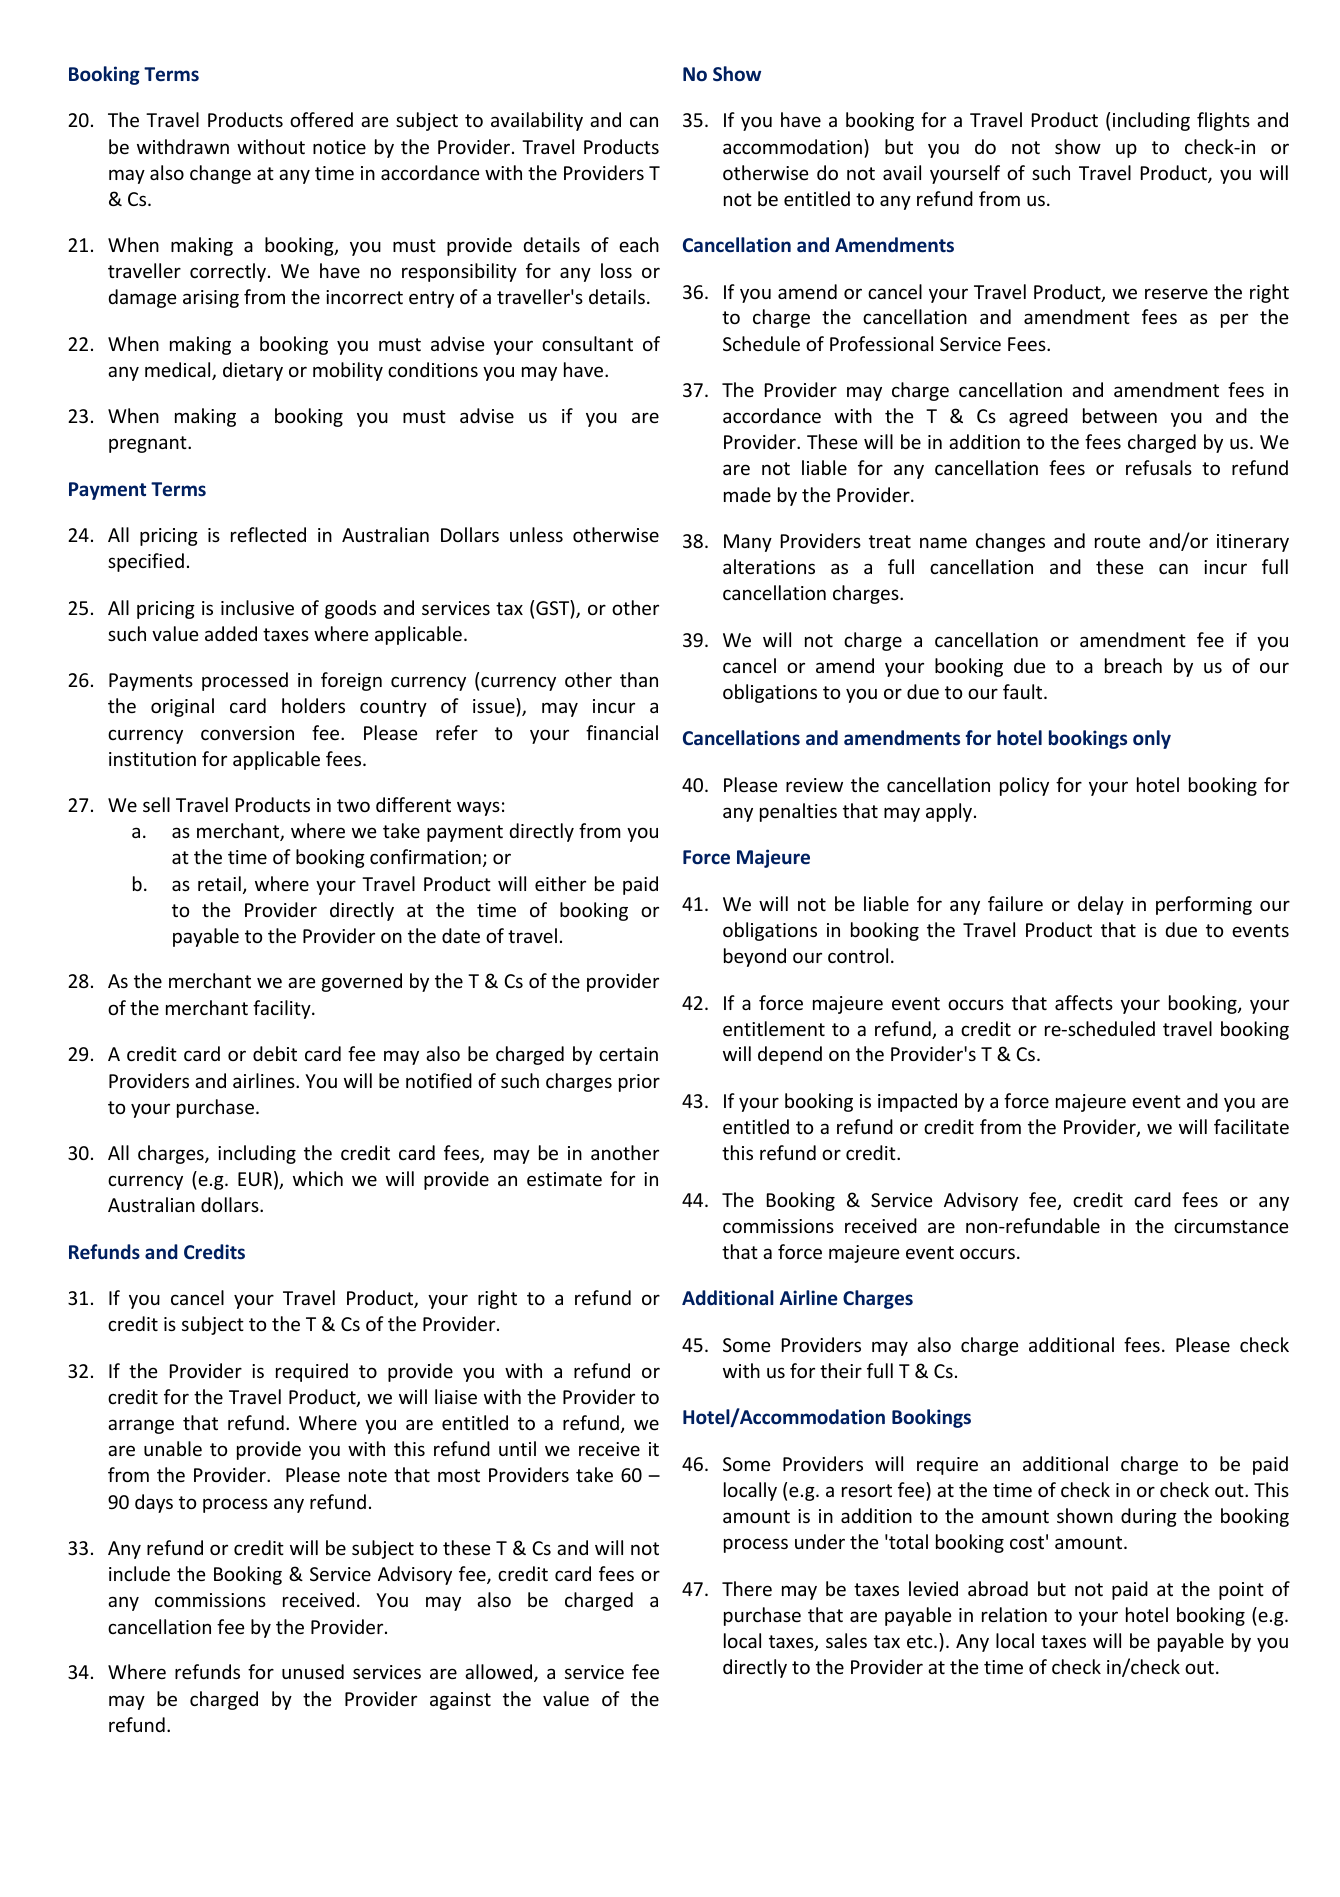 Image resolution: width=1340 pixels, height=1897 pixels. What do you see at coordinates (1223, 121) in the document?
I see `flights` at bounding box center [1223, 121].
